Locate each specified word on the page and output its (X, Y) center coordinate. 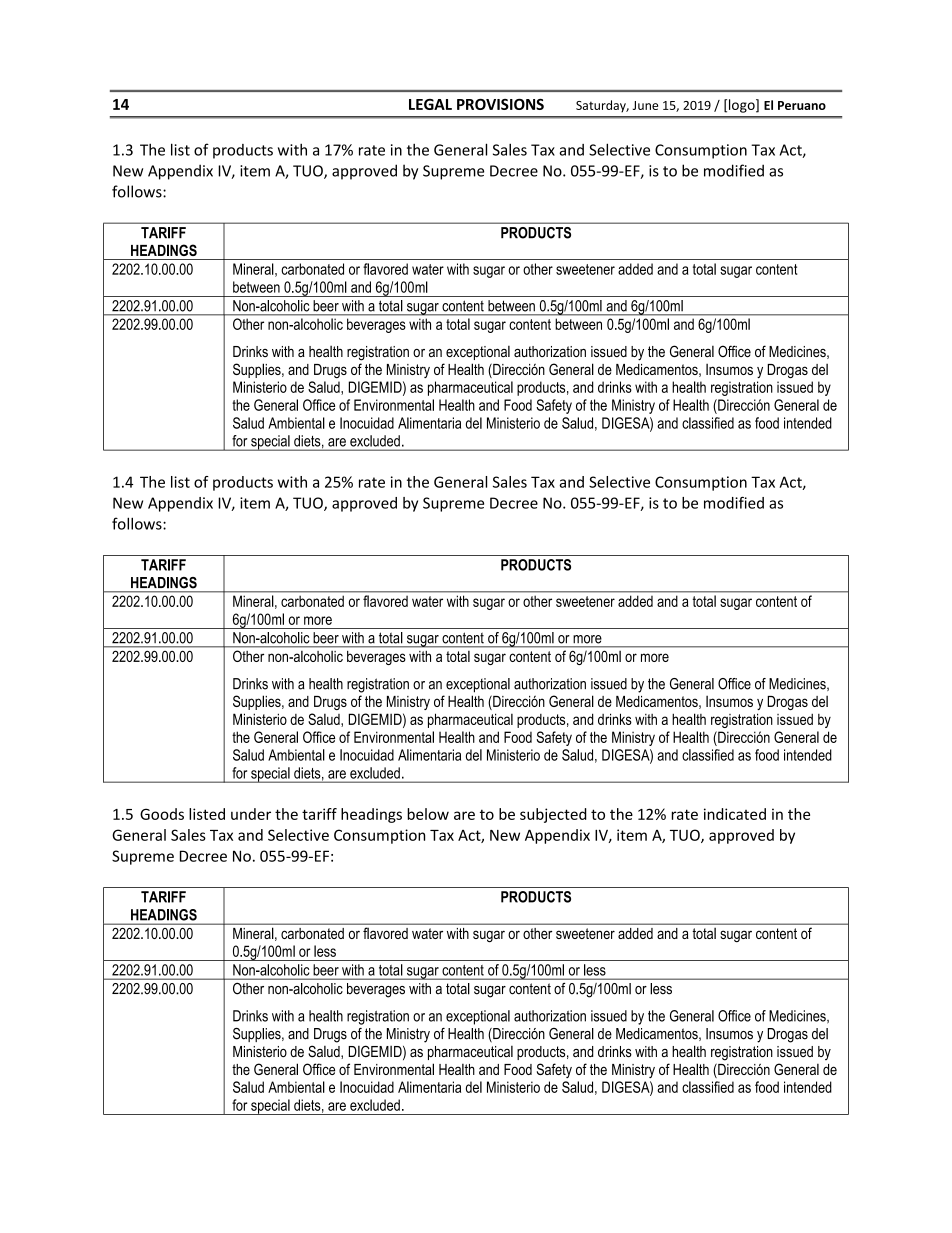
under (251, 814)
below (428, 814)
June (645, 105)
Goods (162, 814)
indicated (735, 814)
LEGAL (430, 104)
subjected (553, 815)
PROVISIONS (500, 104)
